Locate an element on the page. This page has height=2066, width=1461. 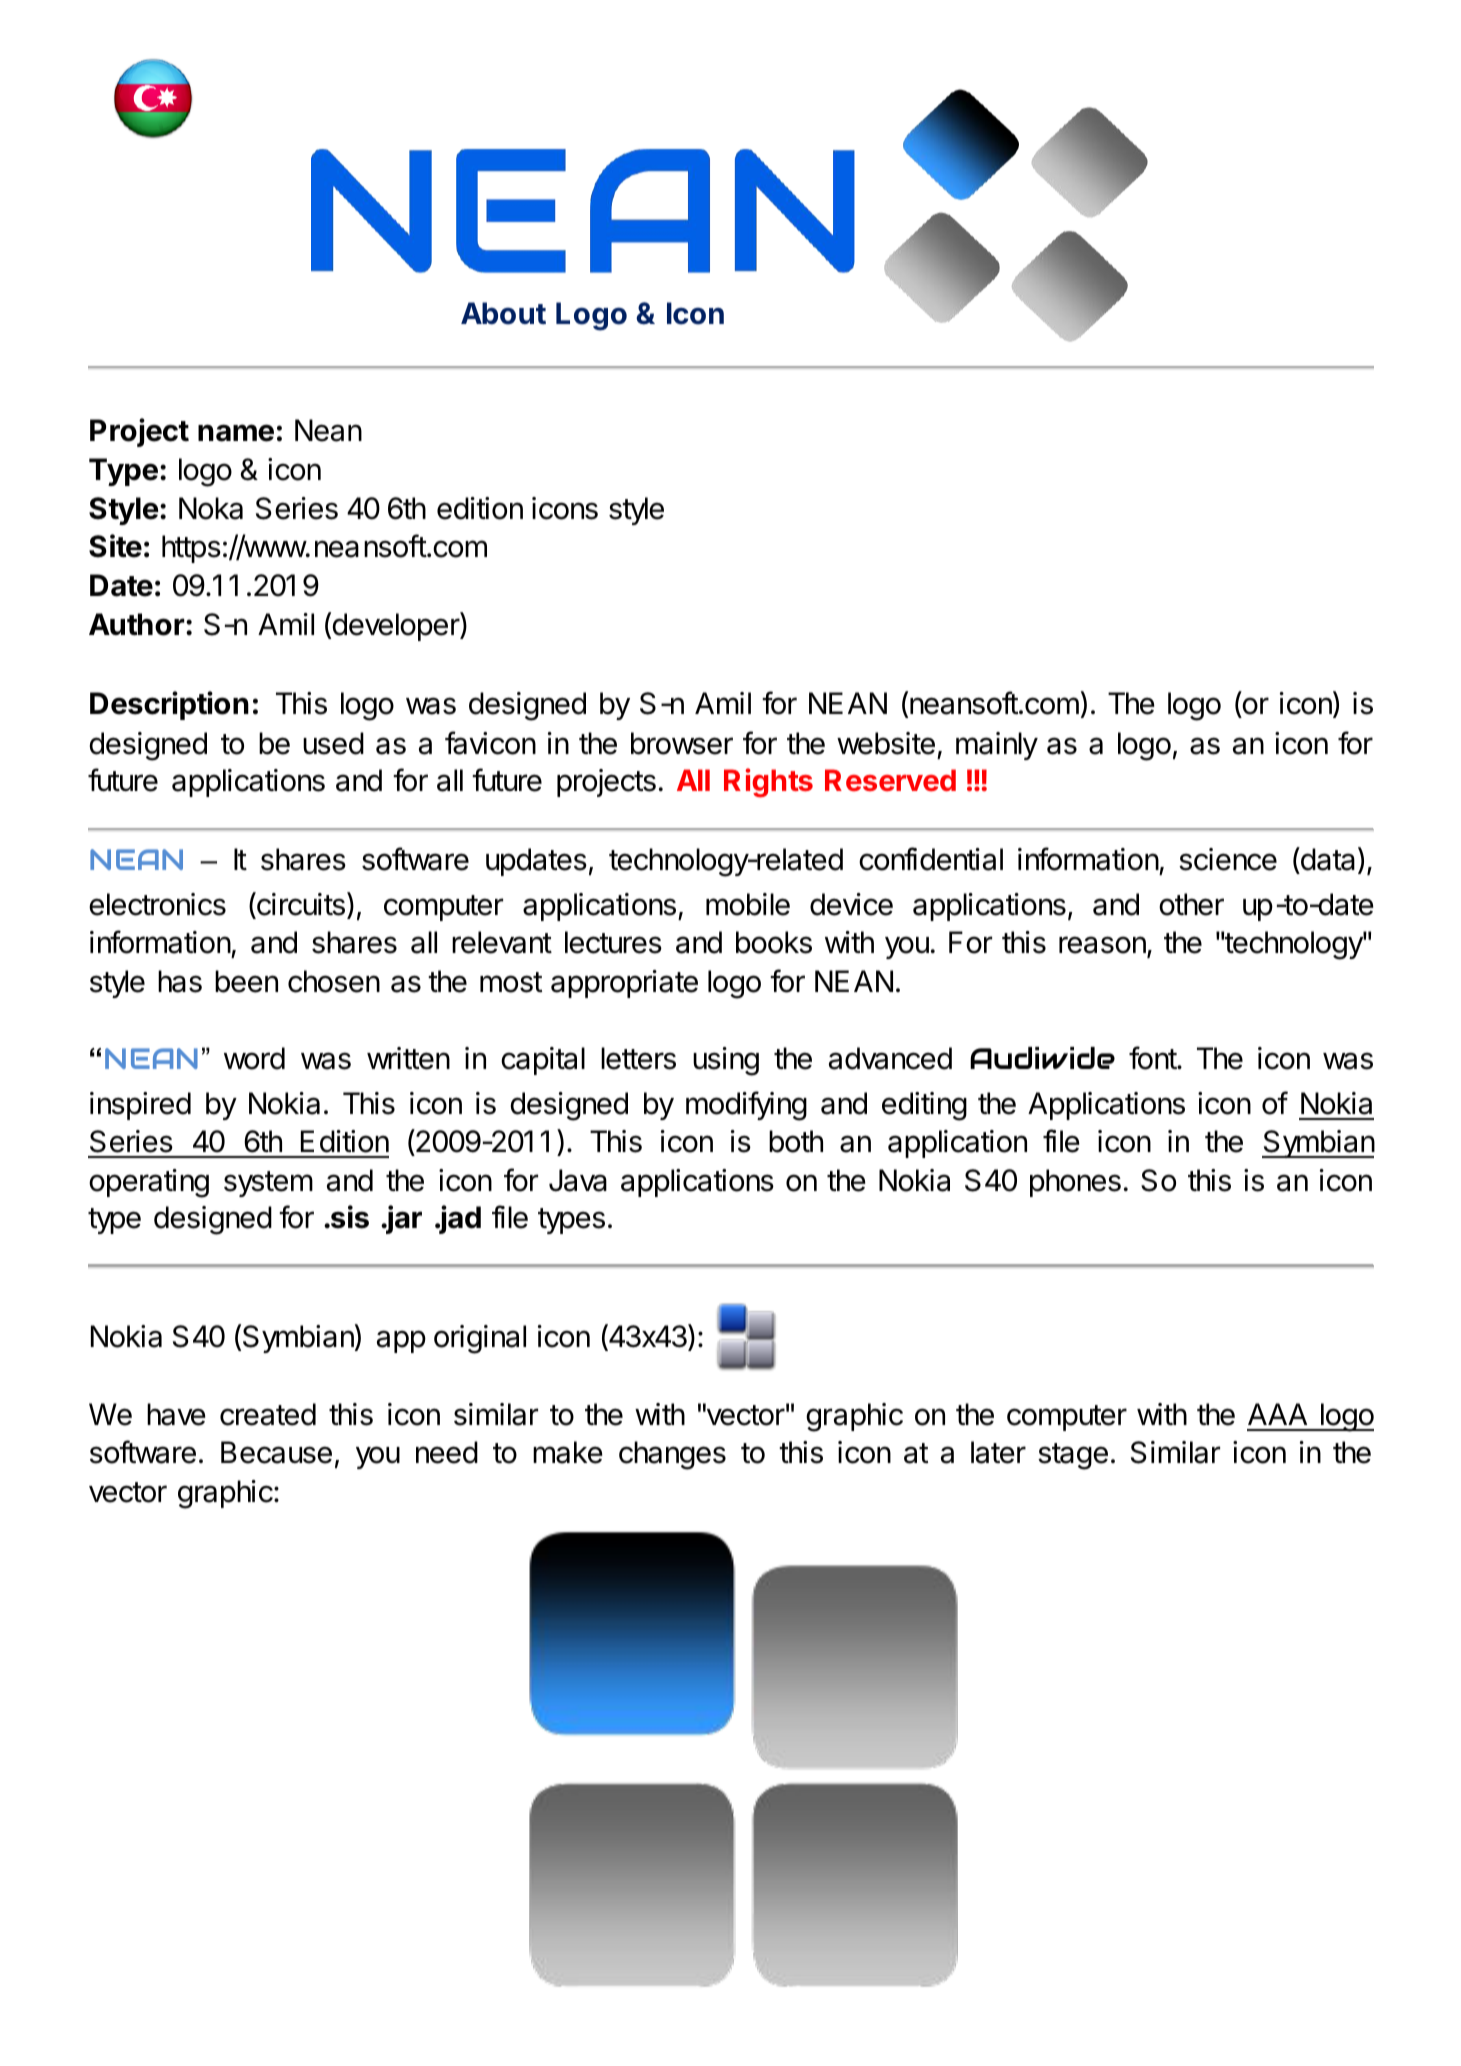
mainly is located at coordinates (997, 746).
